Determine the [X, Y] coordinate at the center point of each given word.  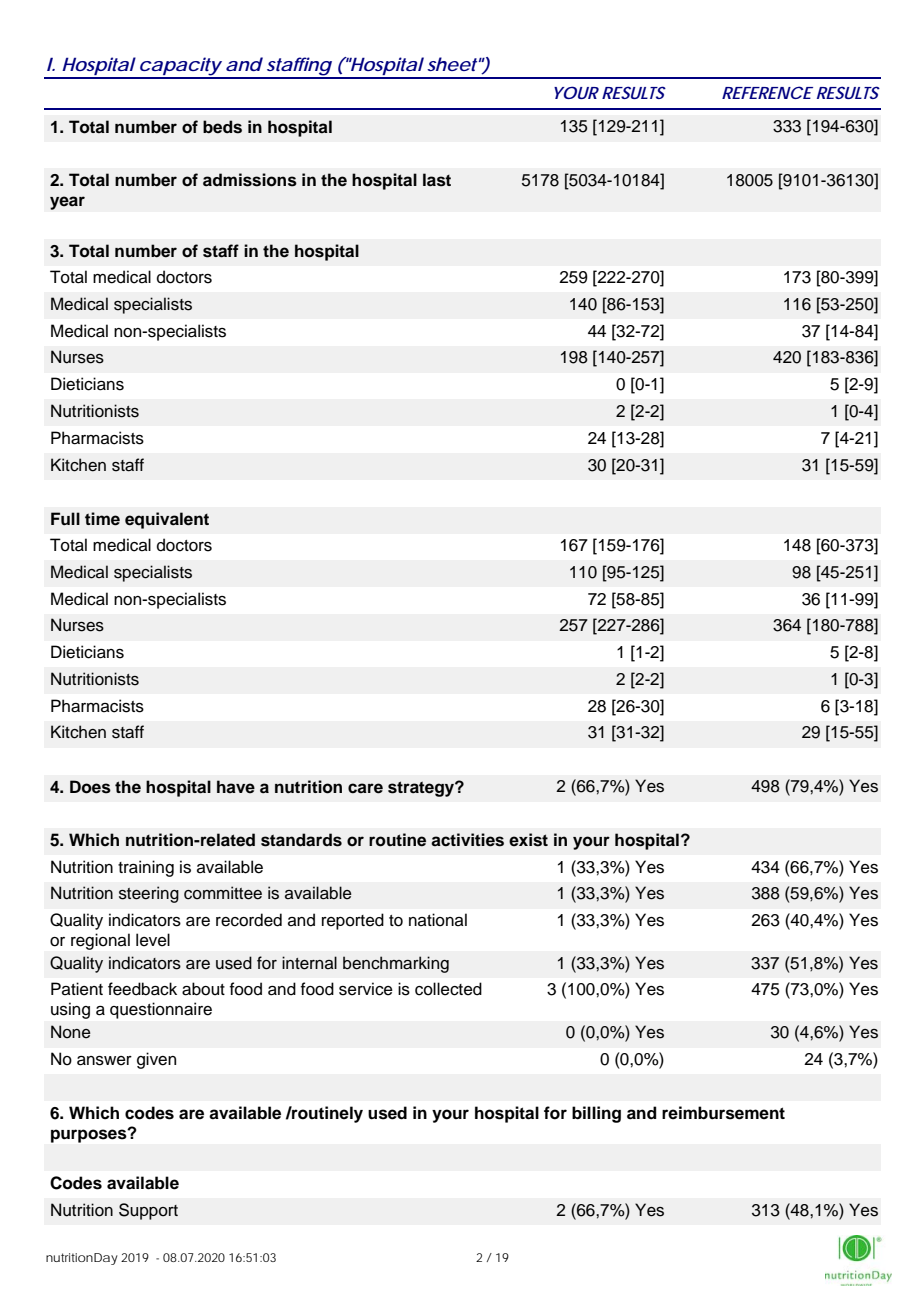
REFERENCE [767, 92]
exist [528, 840]
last [437, 180]
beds [222, 127]
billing [596, 1114]
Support [148, 1211]
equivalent [167, 520]
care [365, 788]
